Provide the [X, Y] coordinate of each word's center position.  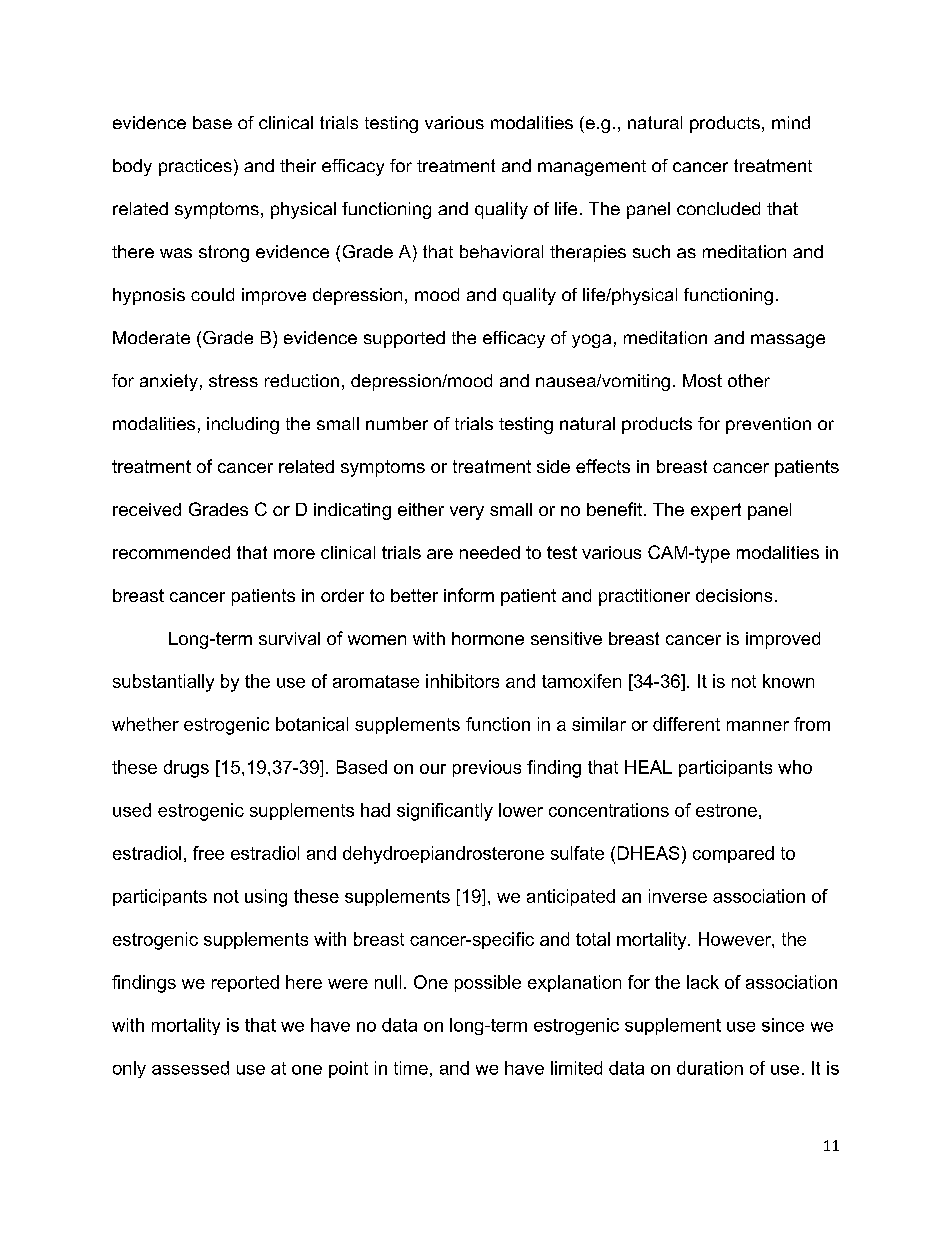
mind [791, 122]
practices [195, 167]
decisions [734, 595]
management [592, 168]
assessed [190, 1068]
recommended [171, 552]
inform [469, 595]
